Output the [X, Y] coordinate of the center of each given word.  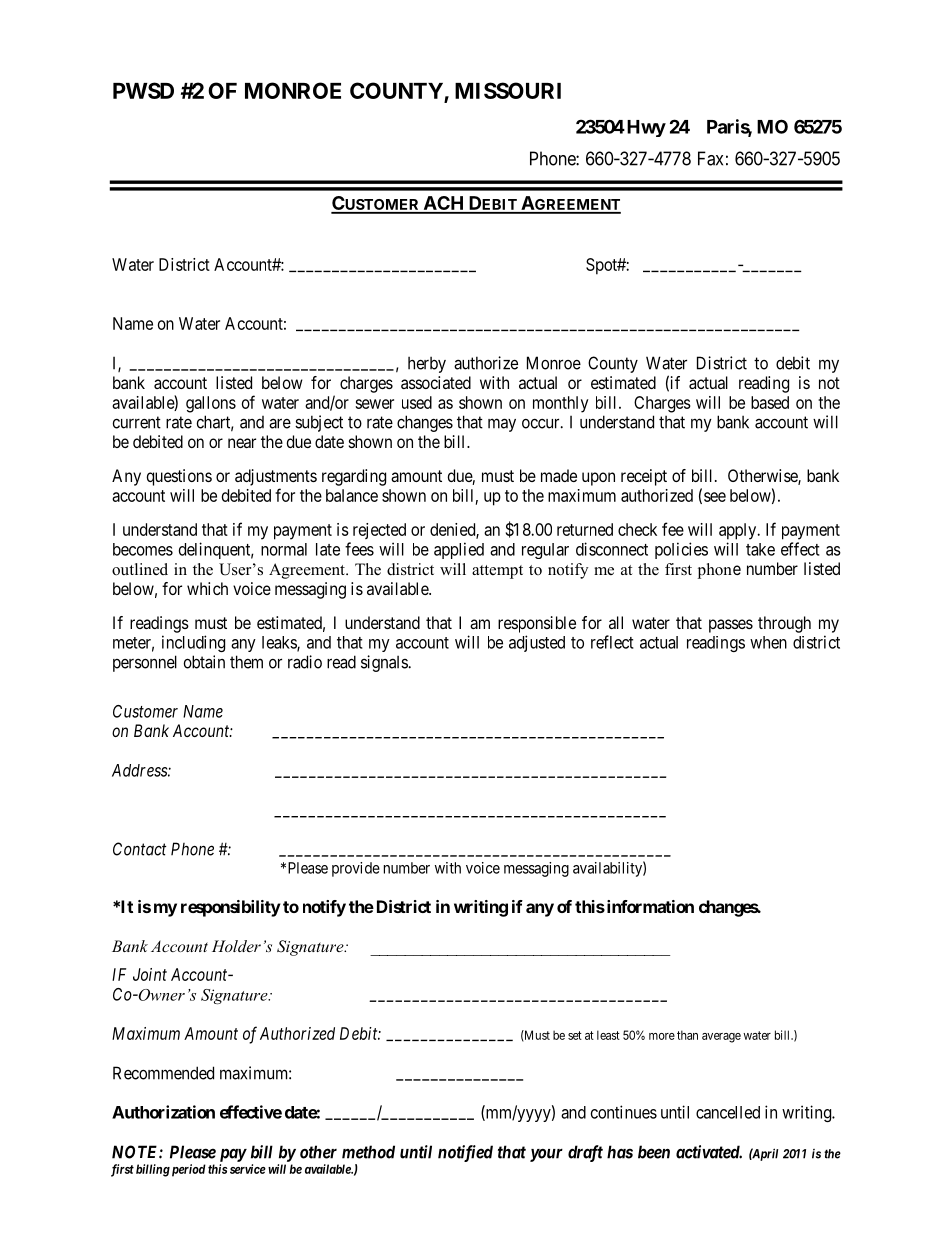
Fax [710, 158]
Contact [140, 849]
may [502, 425]
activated [709, 1152]
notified [465, 1153]
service [246, 1169]
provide [356, 869]
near [242, 443]
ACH [444, 204]
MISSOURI [508, 90]
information [649, 906]
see [715, 497]
